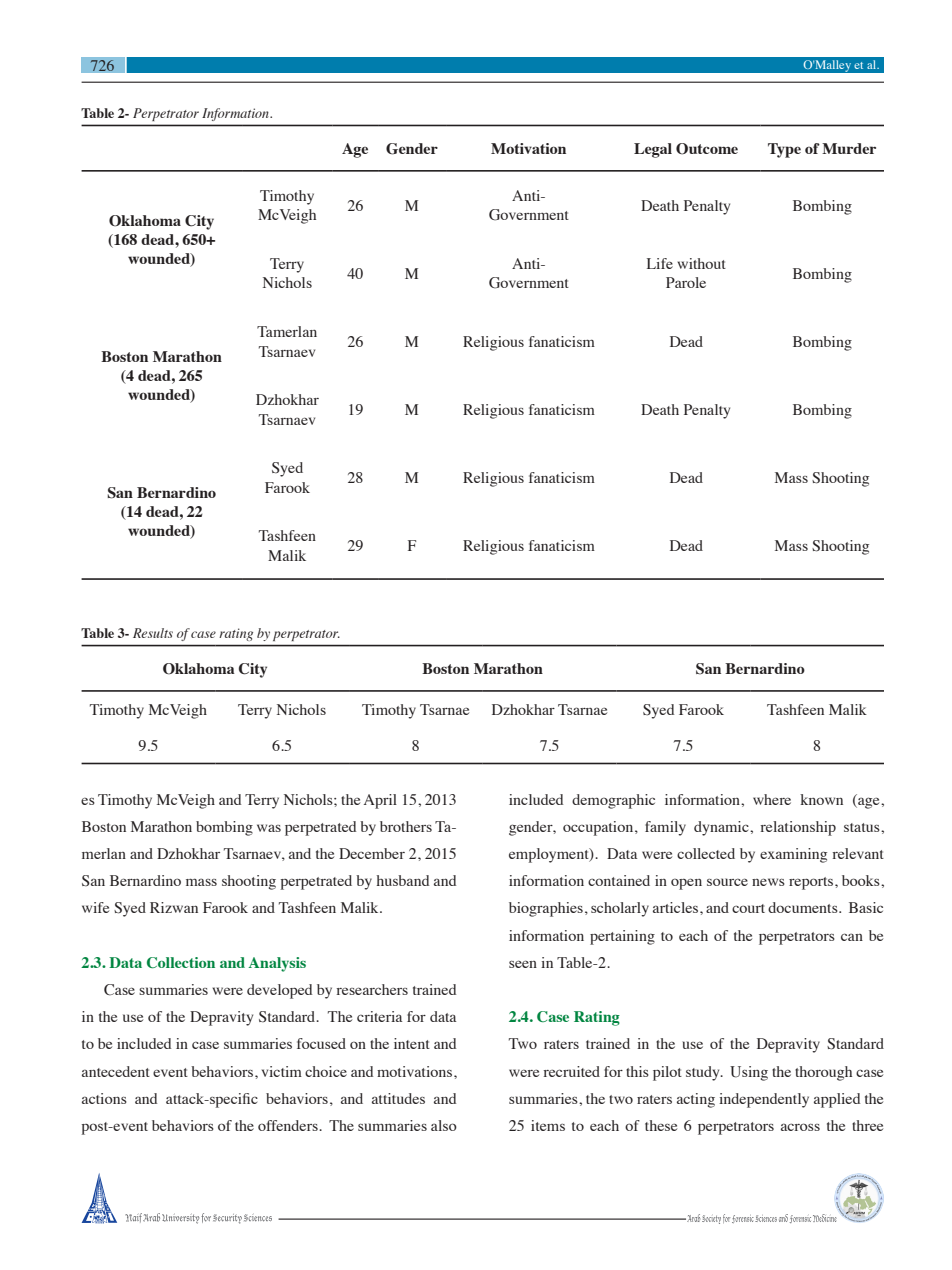 The height and width of the image is (1270, 952). Describe the element at coordinates (653, 150) in the image. I see `Legal` at that location.
